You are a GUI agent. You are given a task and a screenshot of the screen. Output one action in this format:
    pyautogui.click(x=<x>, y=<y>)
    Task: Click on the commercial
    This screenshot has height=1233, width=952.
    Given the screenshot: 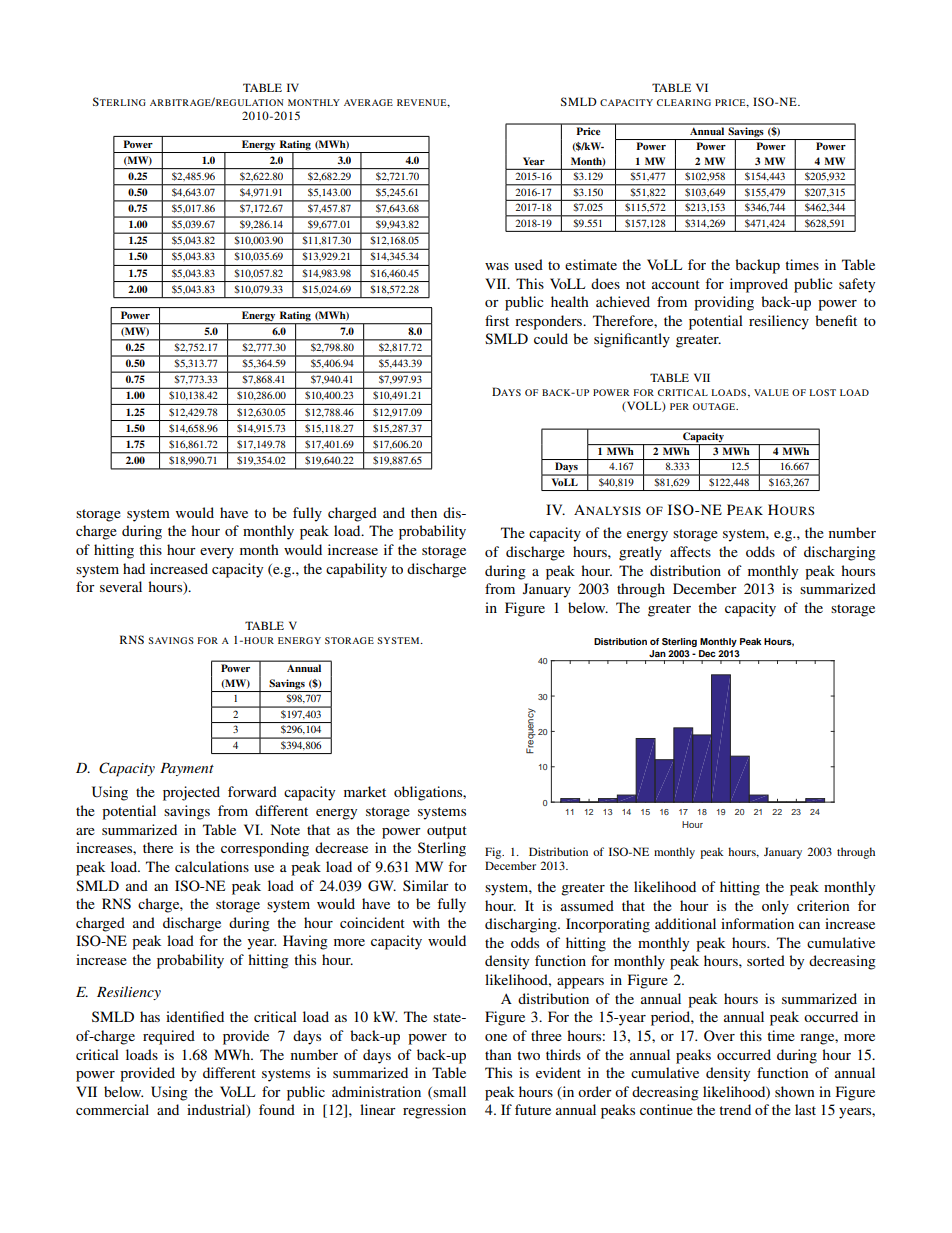 What is the action you would take?
    pyautogui.click(x=112, y=1109)
